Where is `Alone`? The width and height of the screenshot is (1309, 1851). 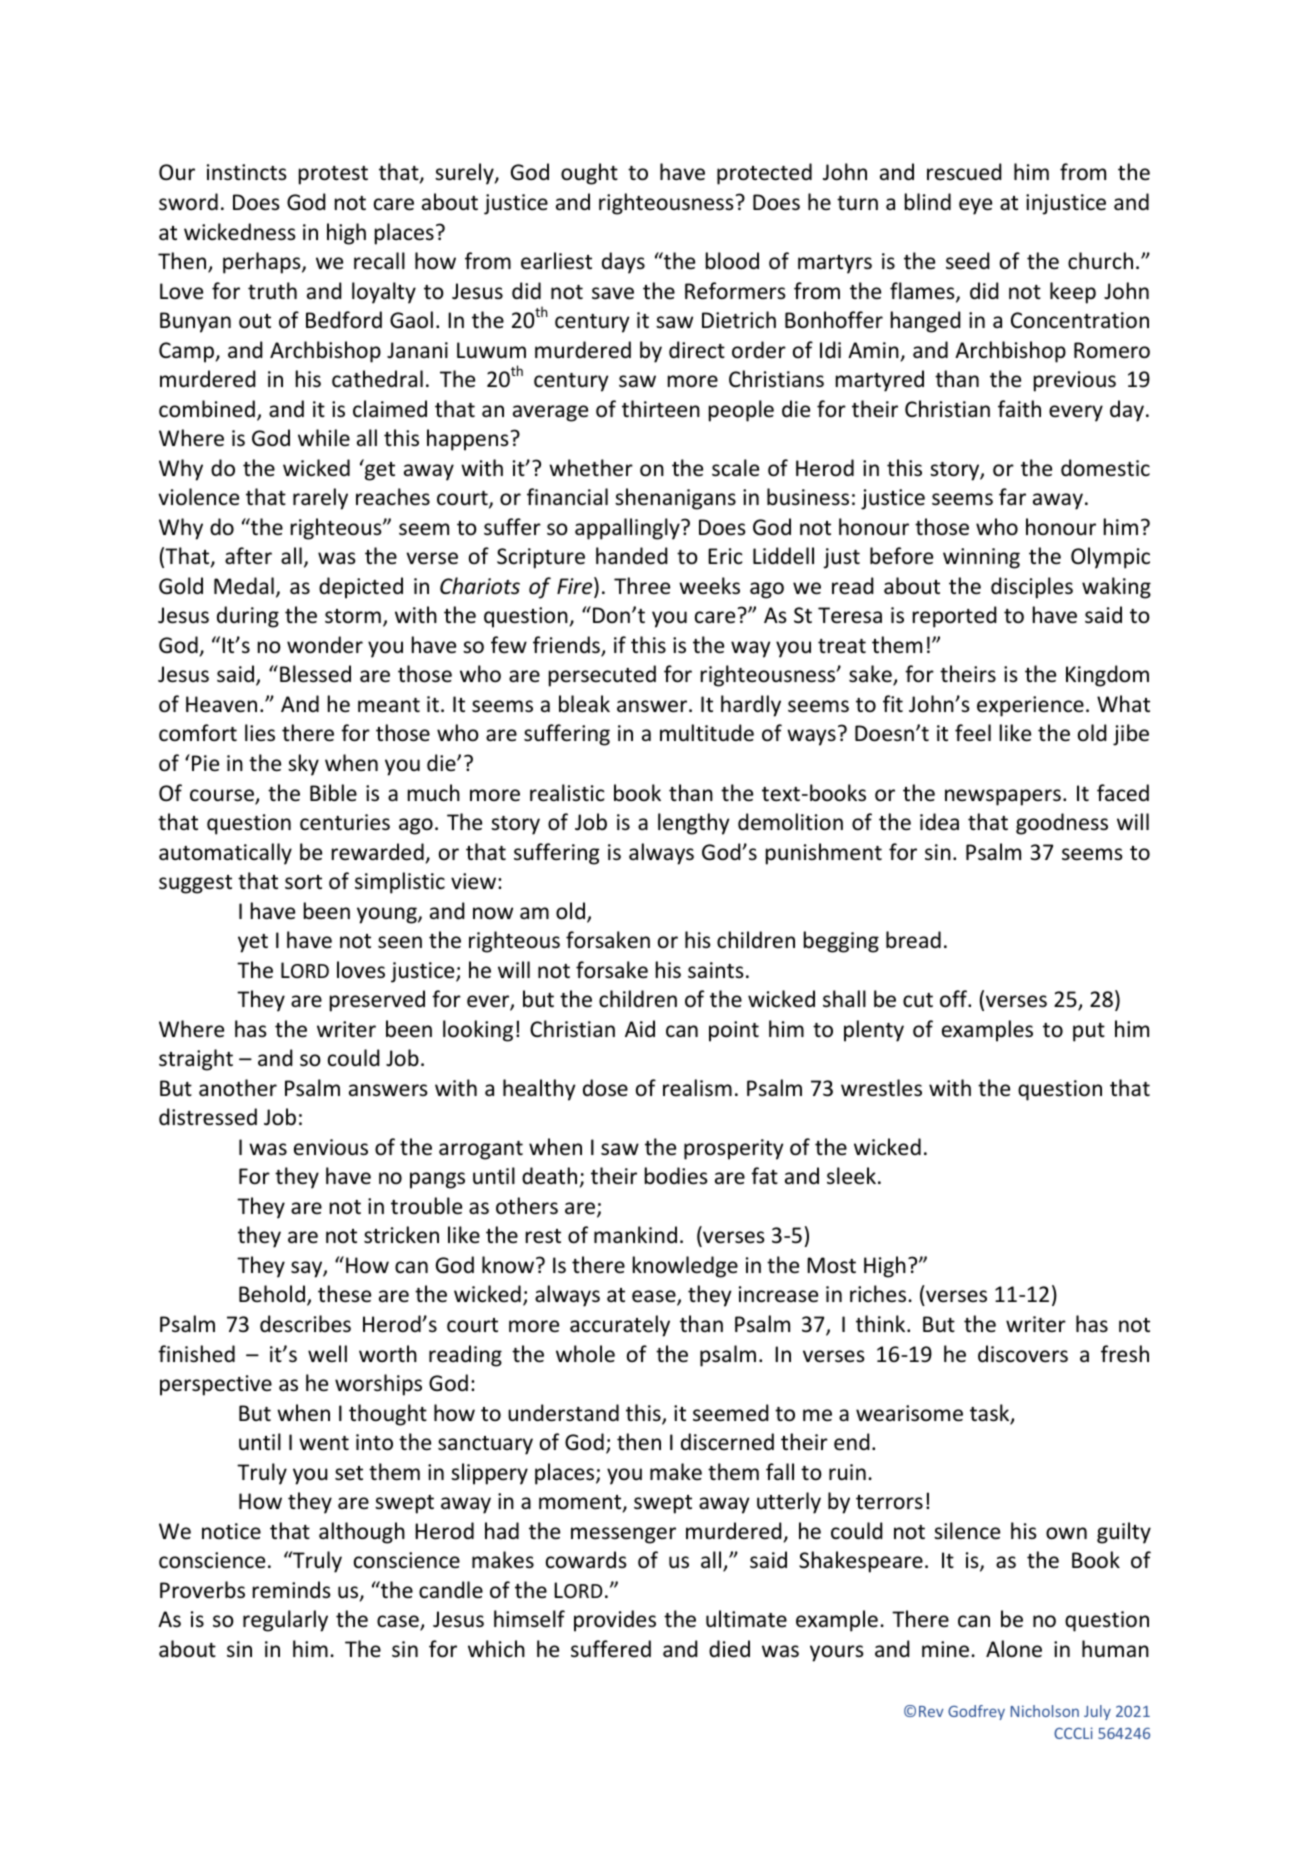
Alone is located at coordinates (1014, 1649).
